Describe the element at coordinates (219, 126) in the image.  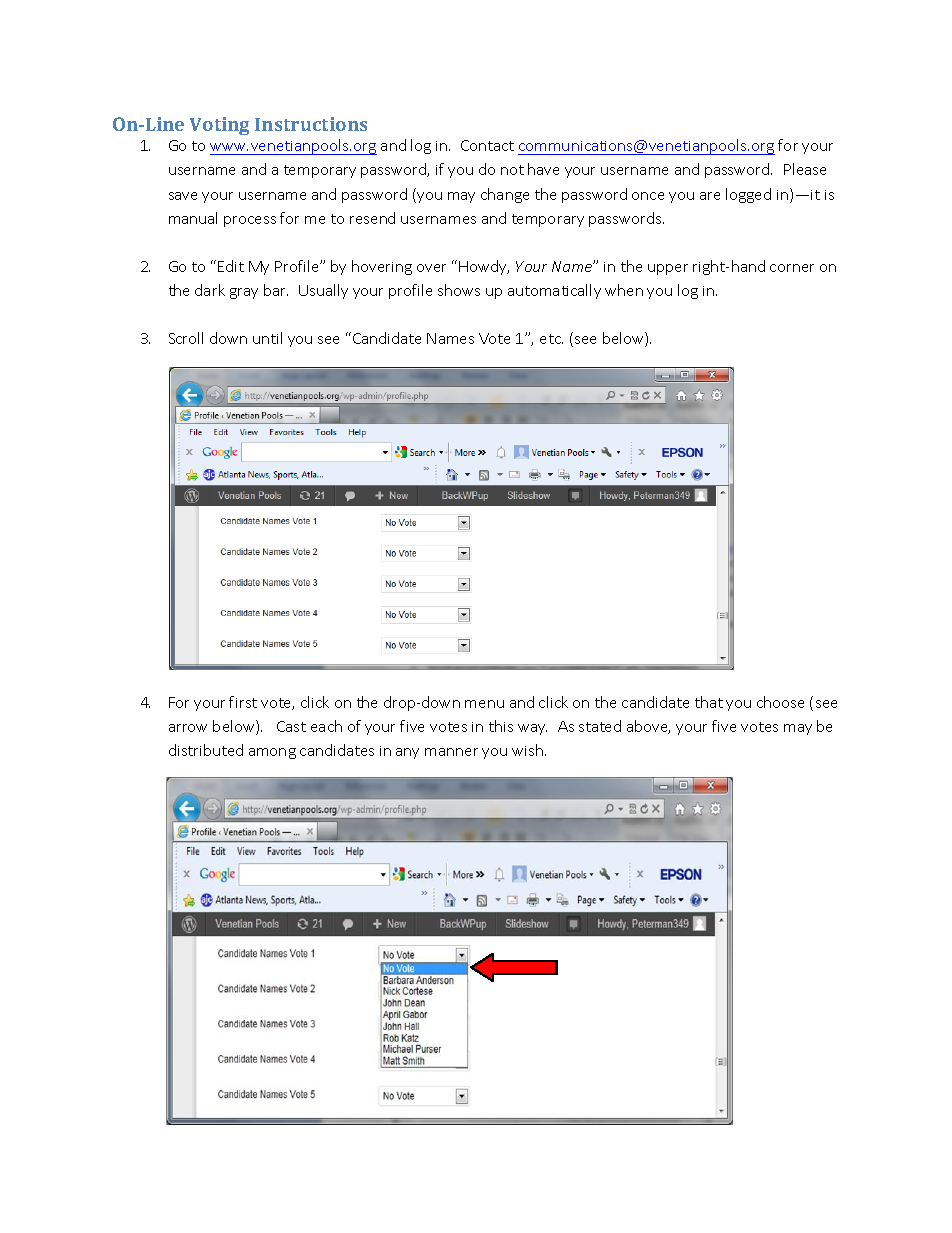
I see `Voting` at that location.
